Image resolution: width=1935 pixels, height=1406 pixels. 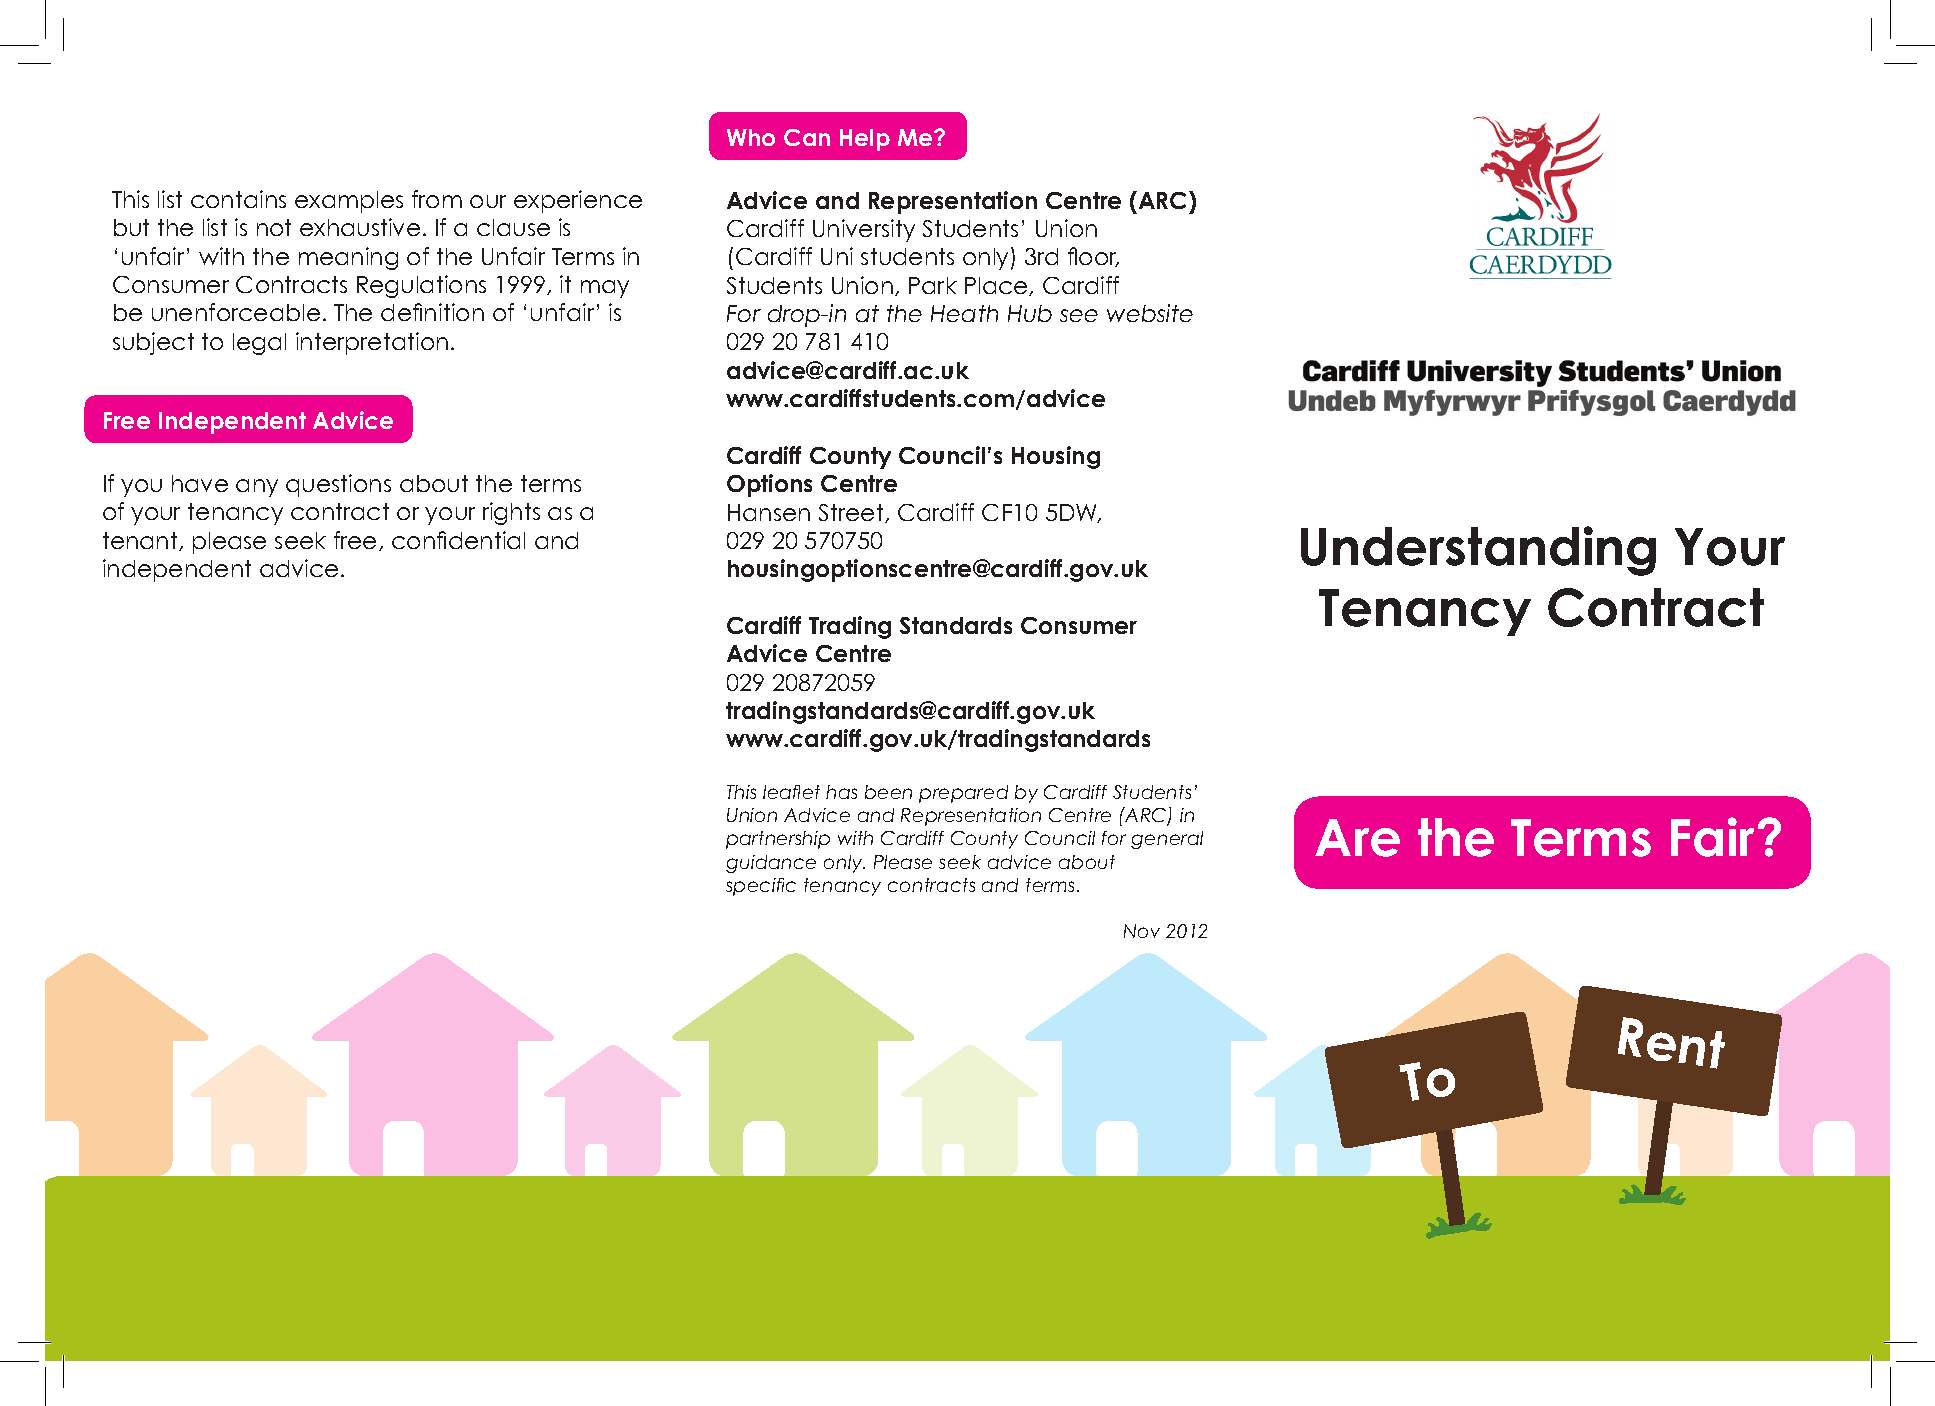 What do you see at coordinates (1093, 257) in the screenshot?
I see `floor` at bounding box center [1093, 257].
